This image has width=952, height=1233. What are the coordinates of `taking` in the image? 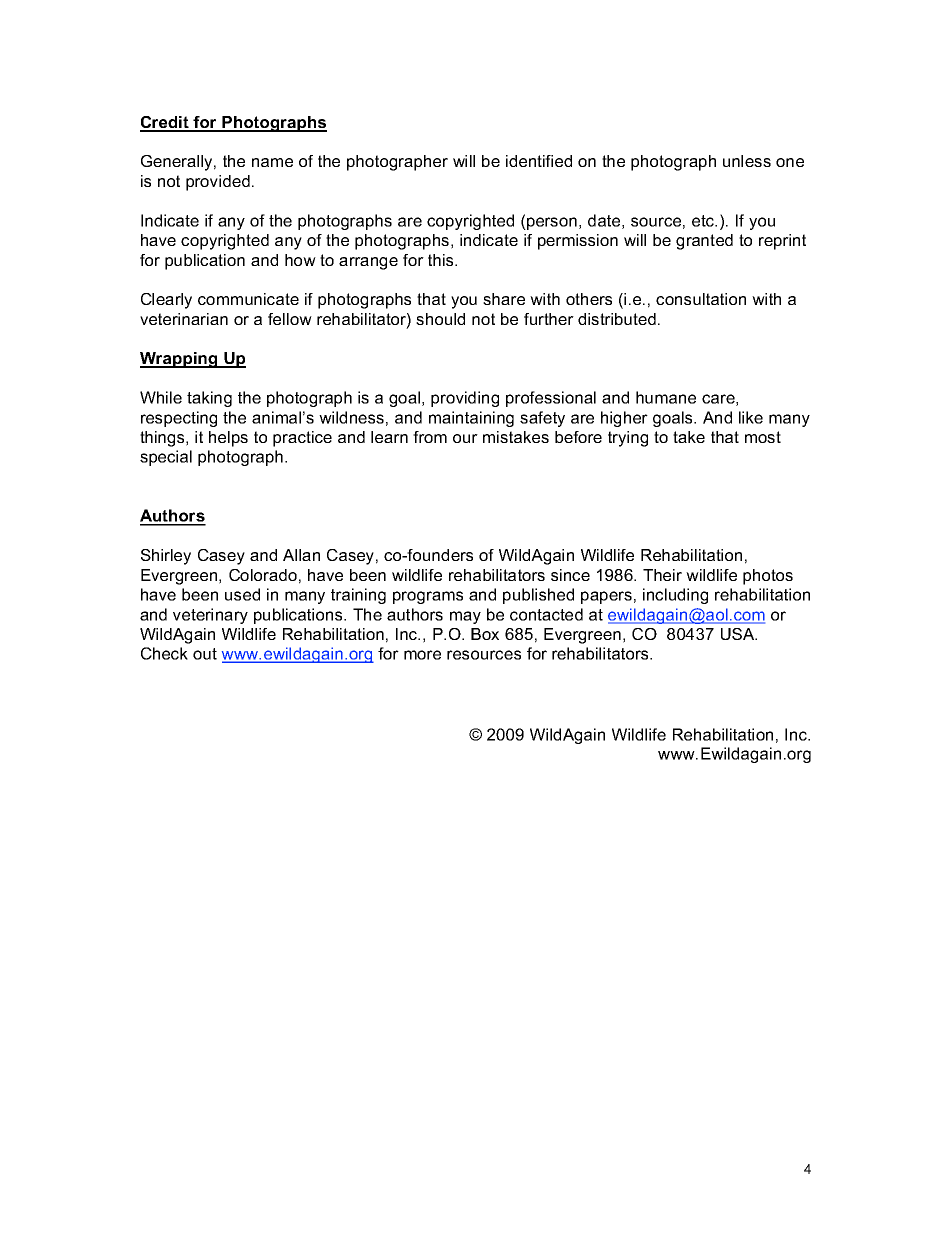 It's located at (209, 399).
